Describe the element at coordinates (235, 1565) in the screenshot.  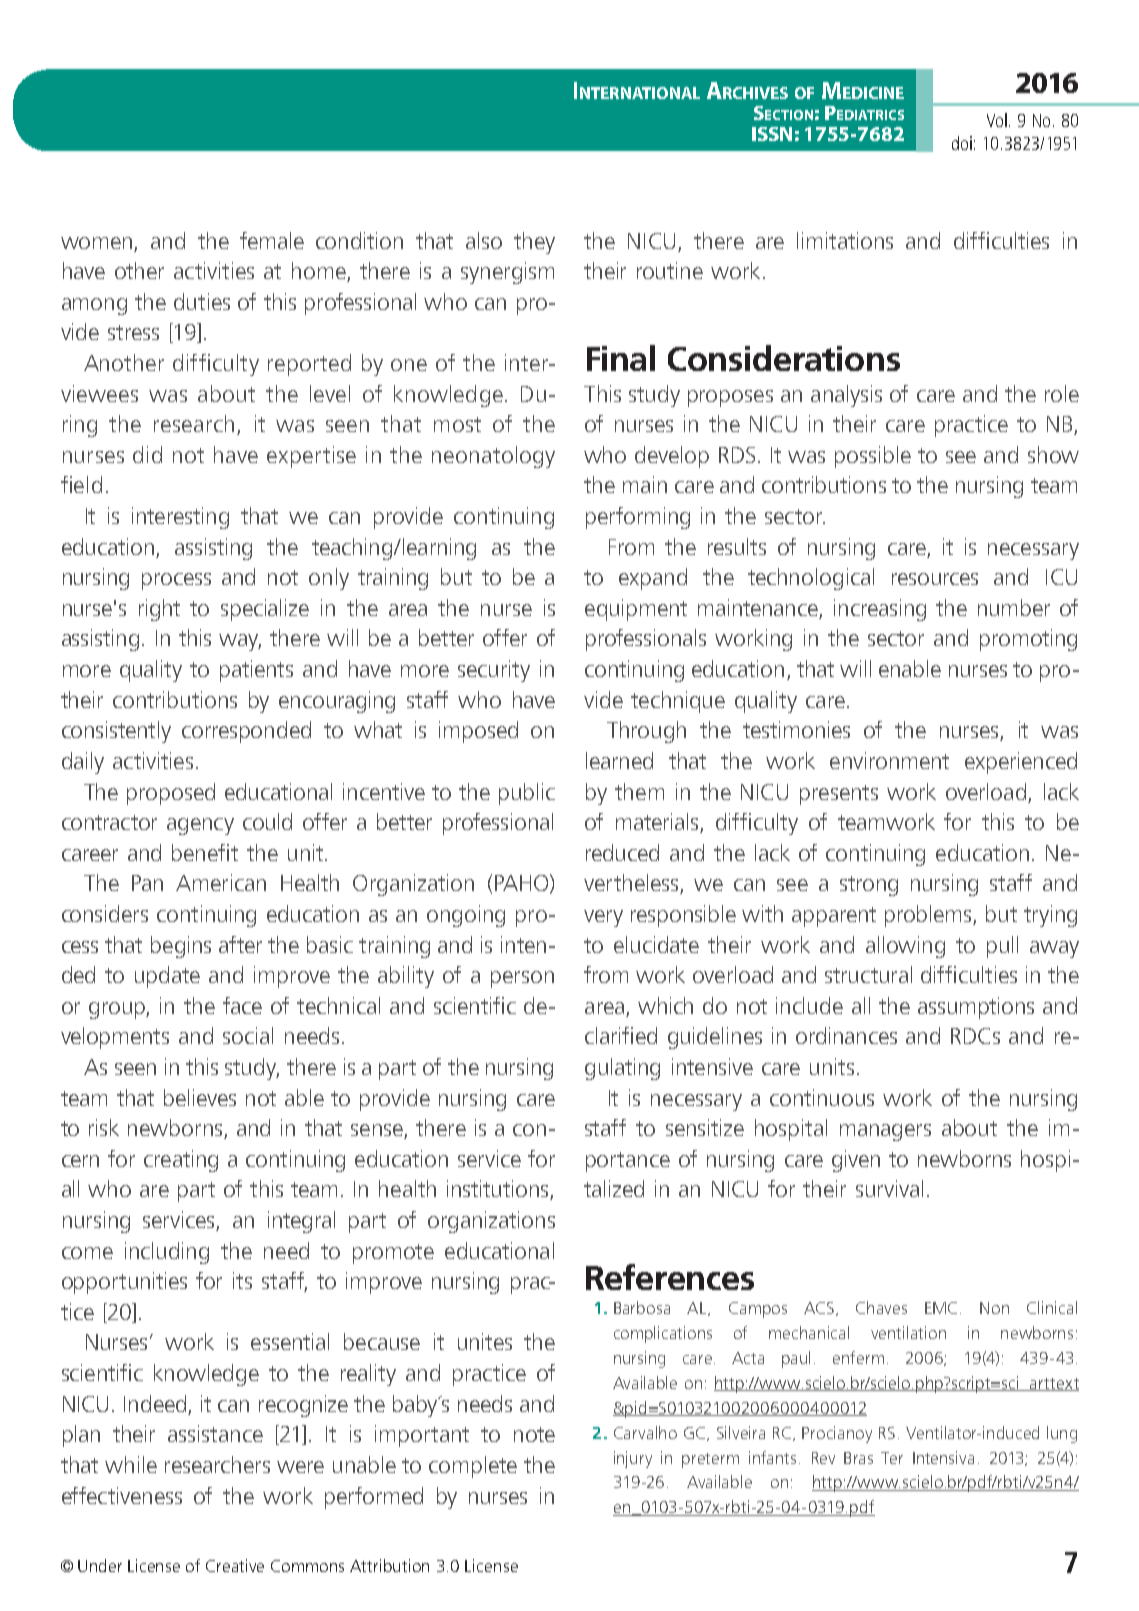
I see `Creative` at that location.
